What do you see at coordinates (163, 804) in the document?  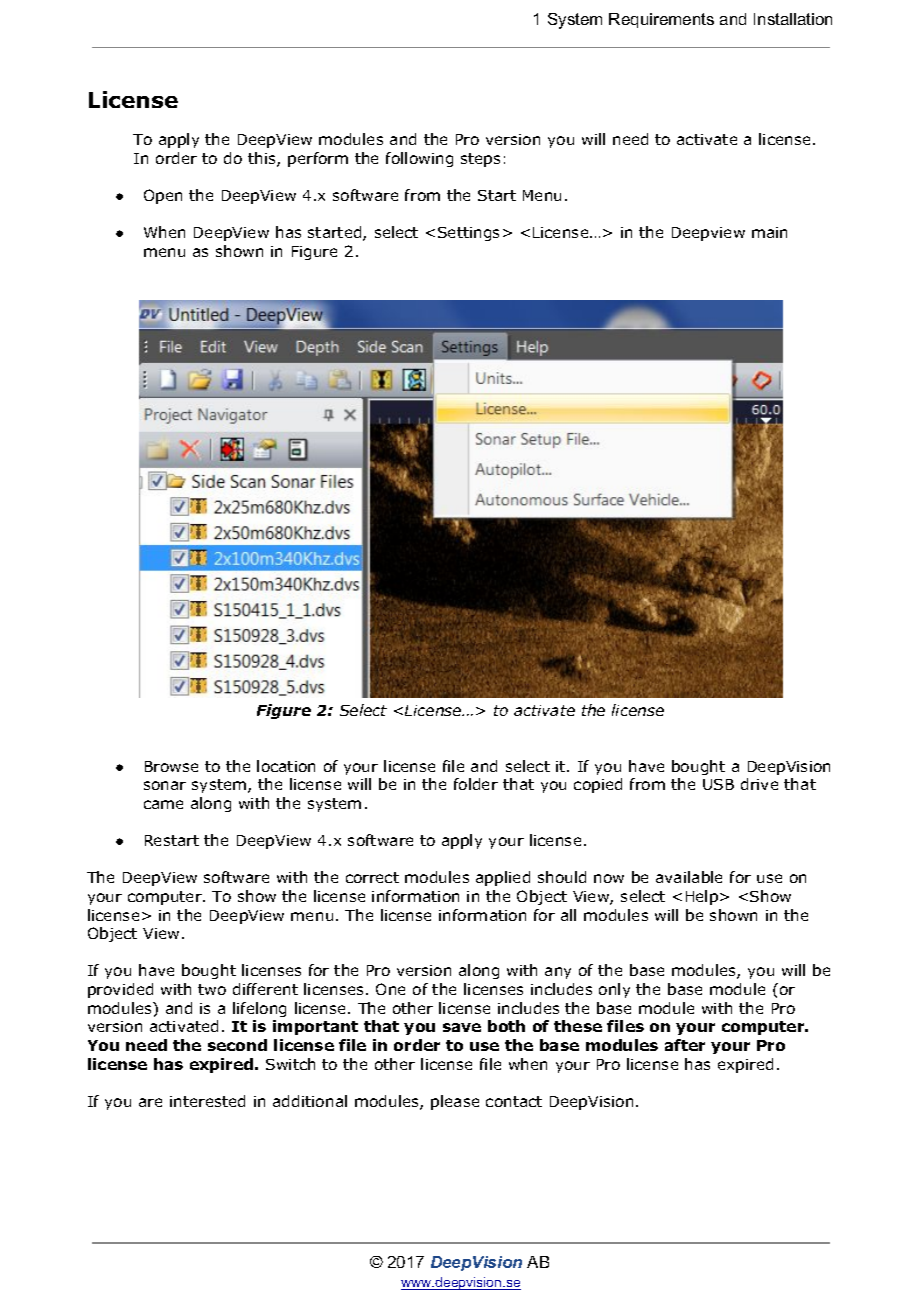 I see `came` at bounding box center [163, 804].
